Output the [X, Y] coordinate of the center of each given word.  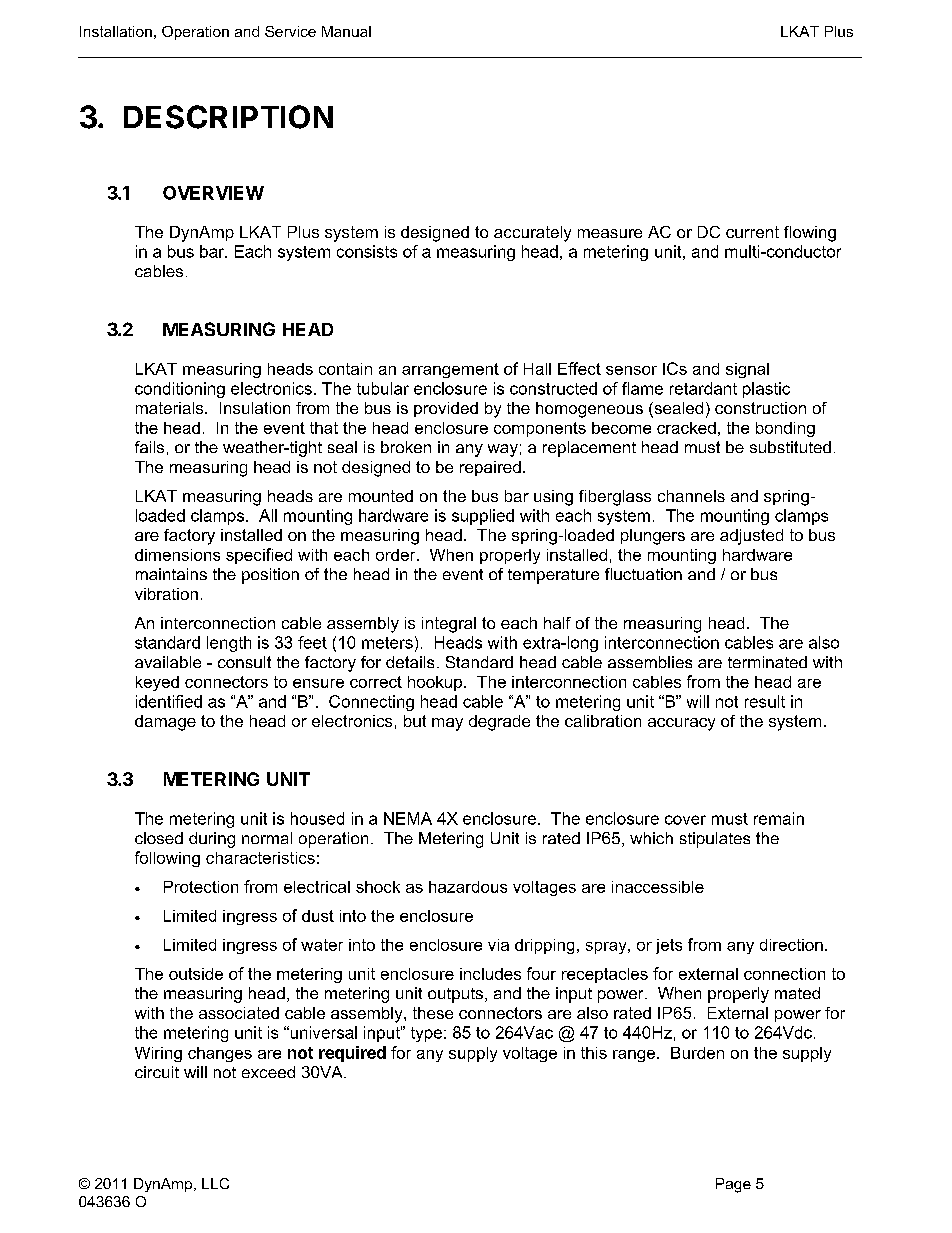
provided [446, 409]
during [212, 840]
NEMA [408, 818]
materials [171, 408]
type [426, 1034]
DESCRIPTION [228, 117]
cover [685, 820]
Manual [346, 31]
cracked [686, 428]
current [752, 232]
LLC [215, 1183]
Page [733, 1185]
